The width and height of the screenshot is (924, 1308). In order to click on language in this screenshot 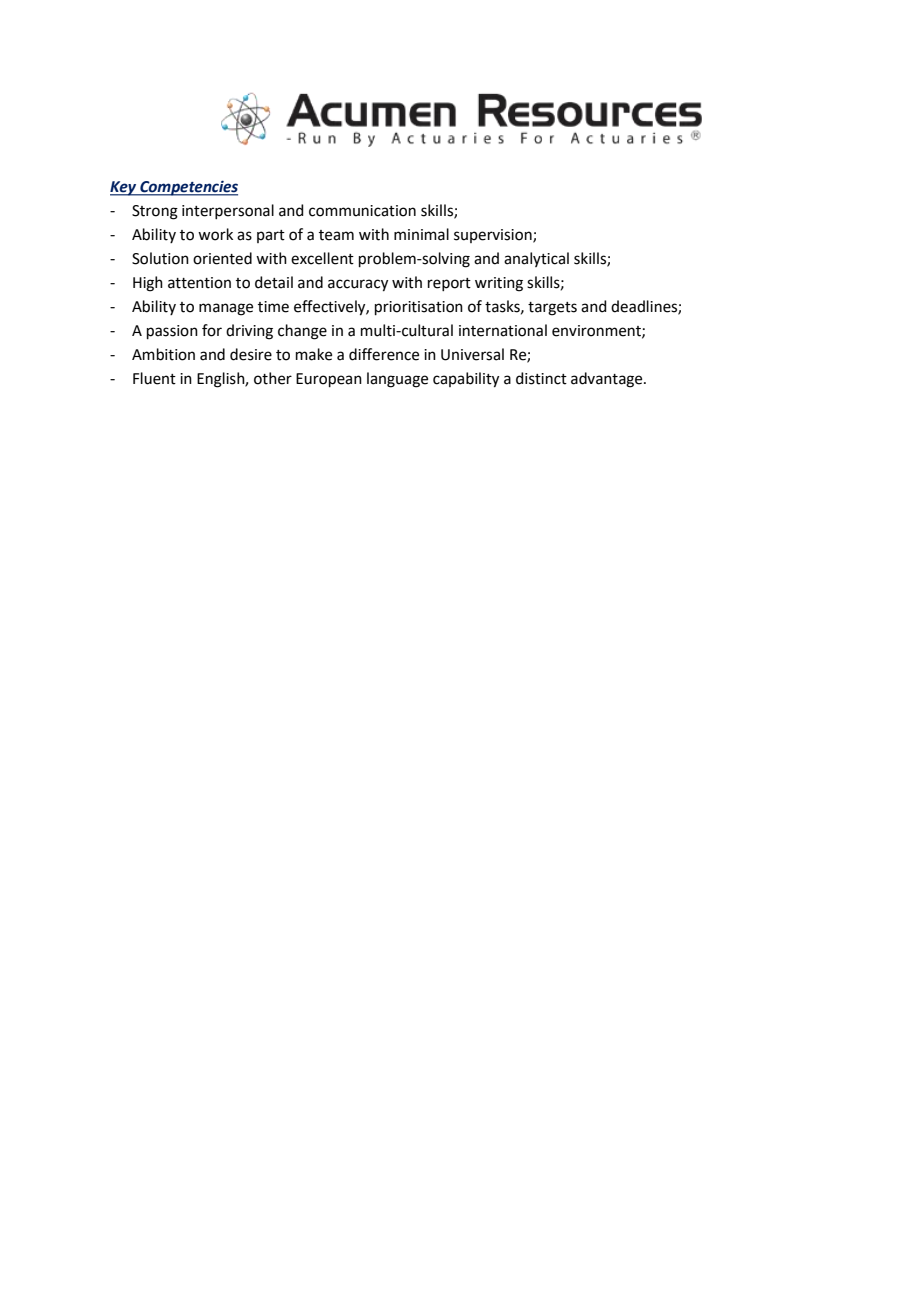, I will do `click(397, 380)`.
